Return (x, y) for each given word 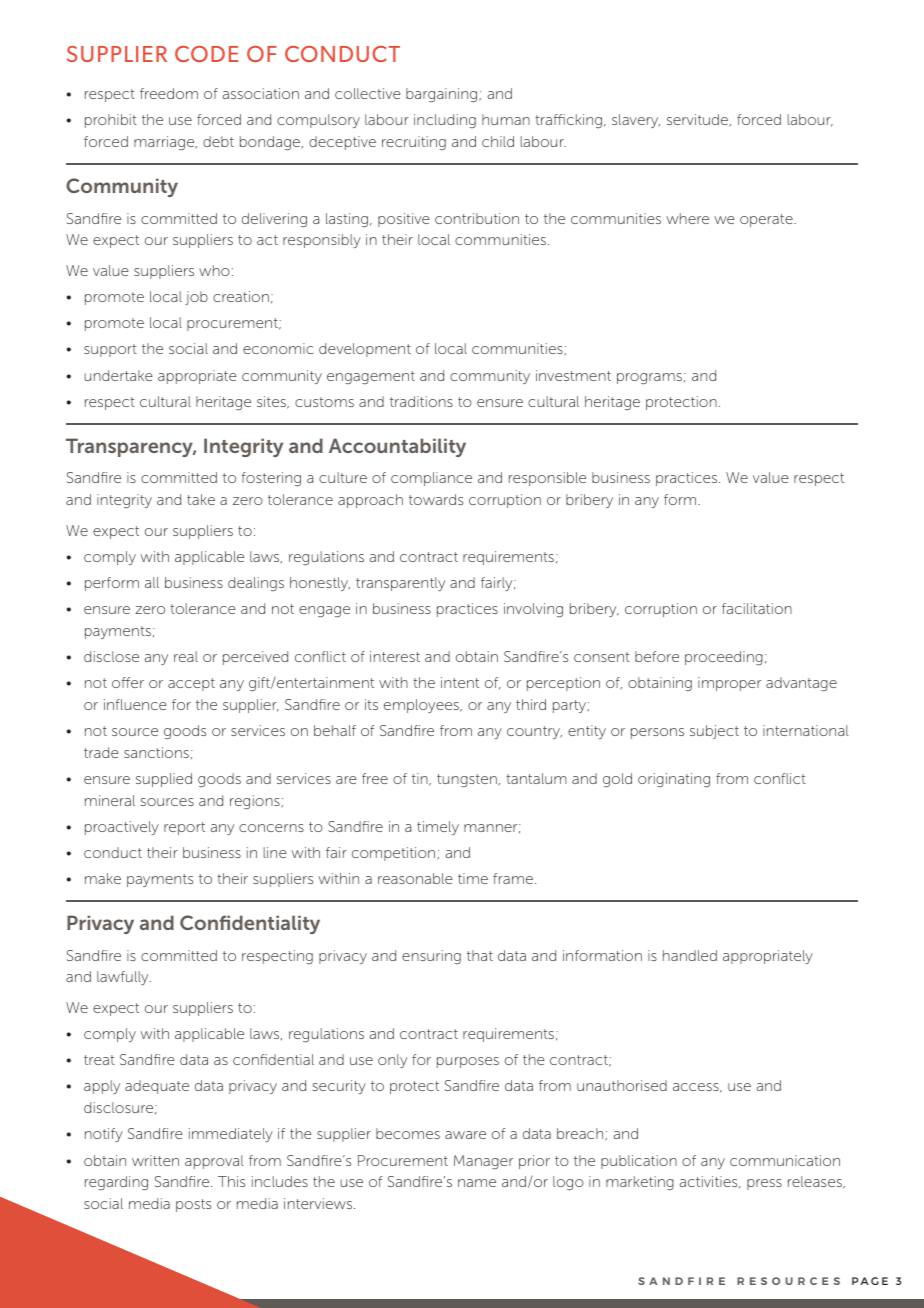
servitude (698, 120)
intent (460, 682)
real (186, 656)
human (506, 119)
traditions (421, 401)
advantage (801, 684)
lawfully (124, 978)
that (480, 955)
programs (649, 379)
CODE (207, 54)
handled (690, 955)
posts (193, 1205)
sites (272, 402)
